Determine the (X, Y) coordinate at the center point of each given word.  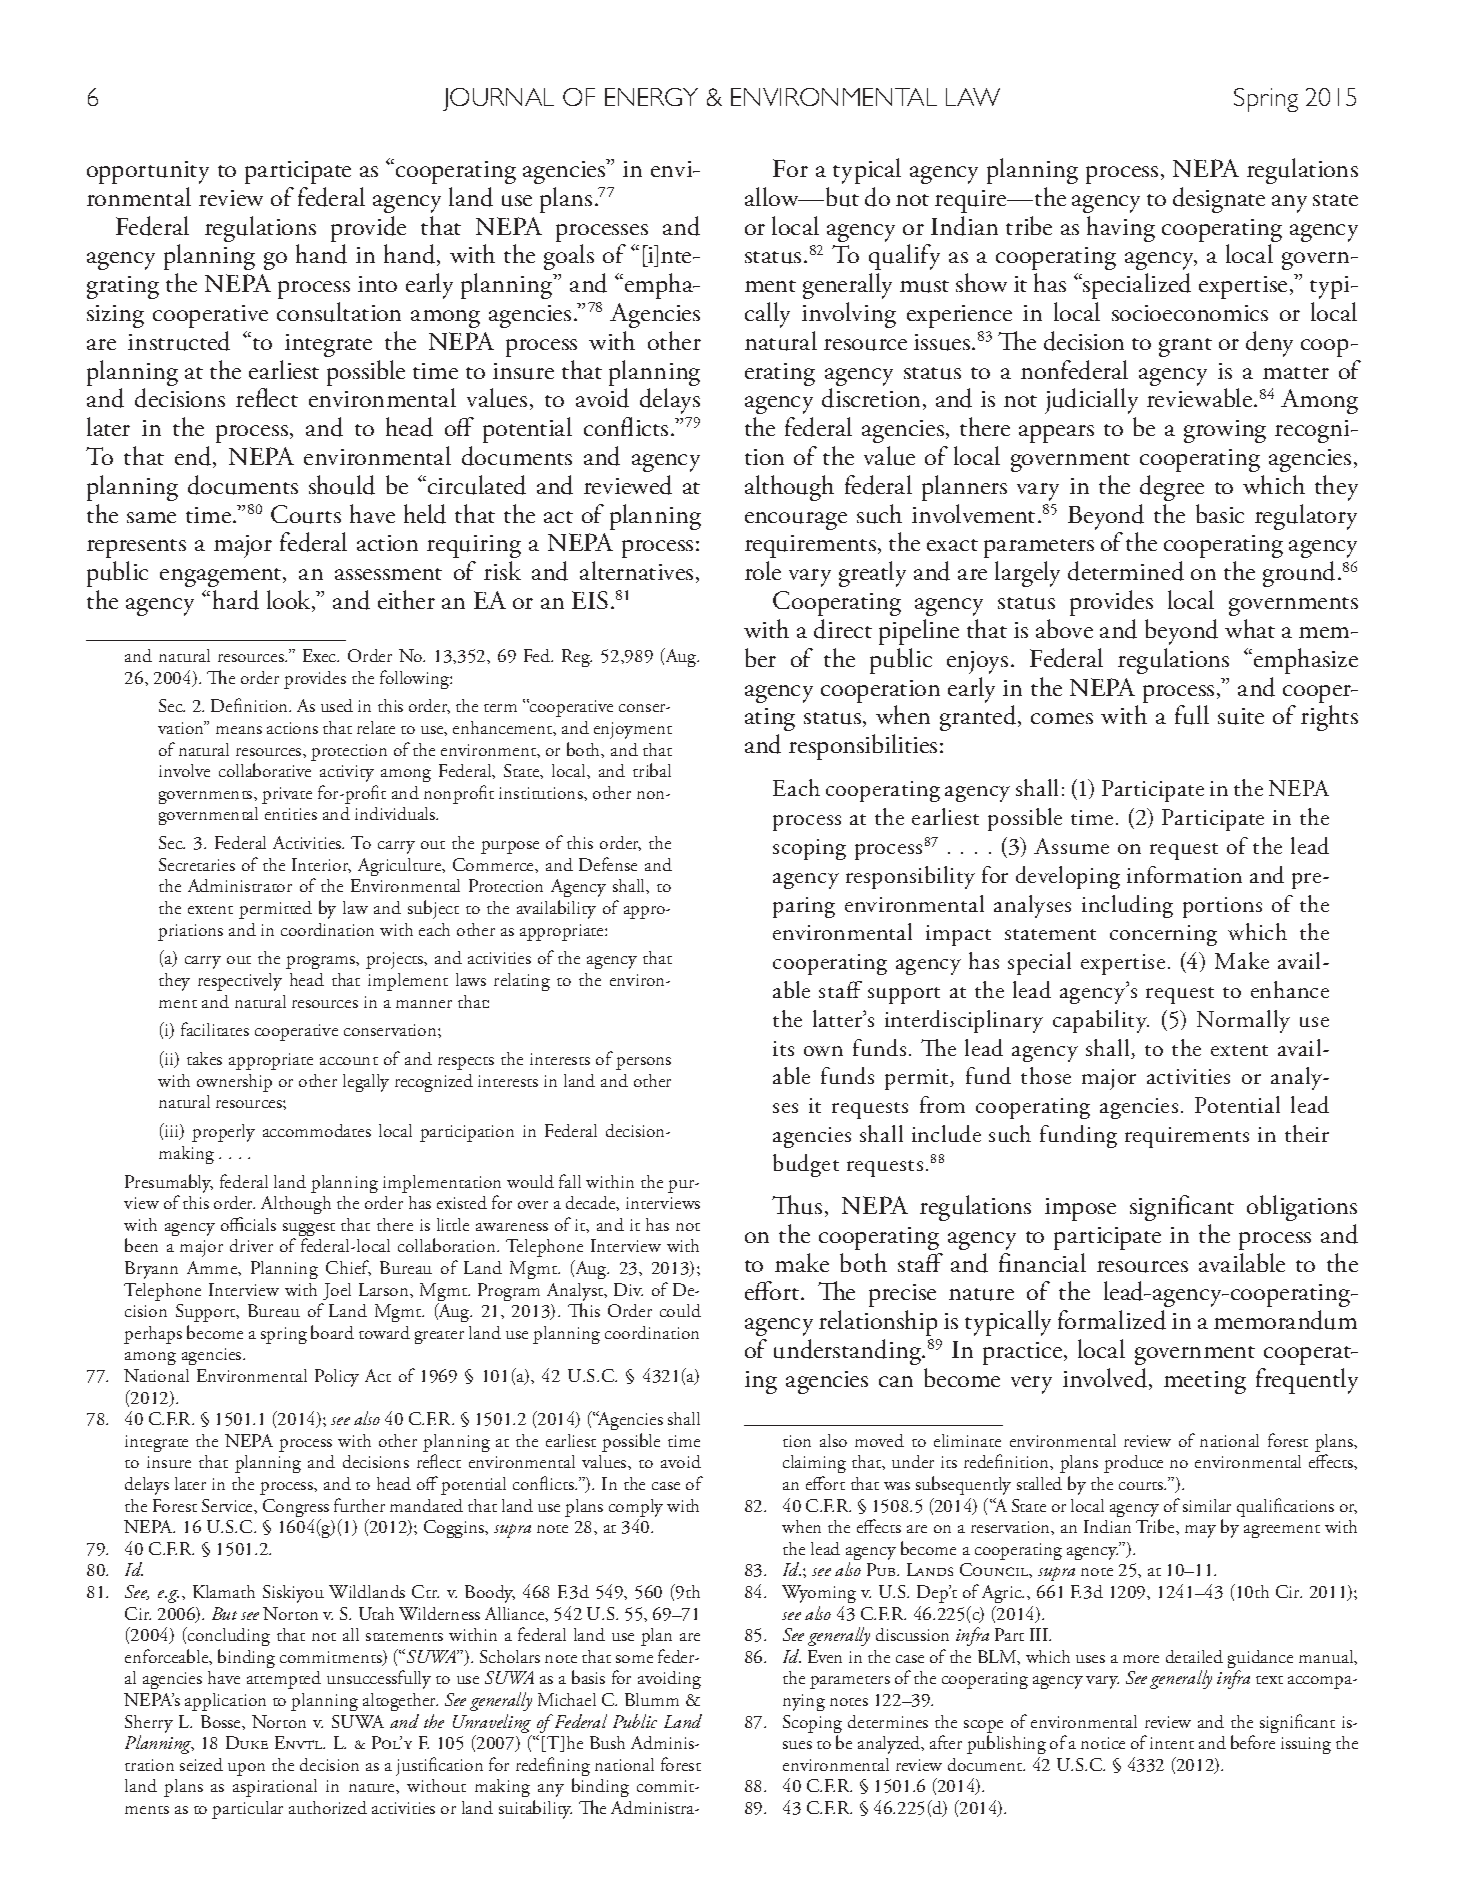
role (763, 570)
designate (1219, 200)
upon (246, 1769)
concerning (1163, 935)
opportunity (148, 172)
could (680, 1310)
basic (1220, 513)
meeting (1205, 1382)
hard (236, 600)
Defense (608, 864)
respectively (240, 982)
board (332, 1332)
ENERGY (651, 97)
